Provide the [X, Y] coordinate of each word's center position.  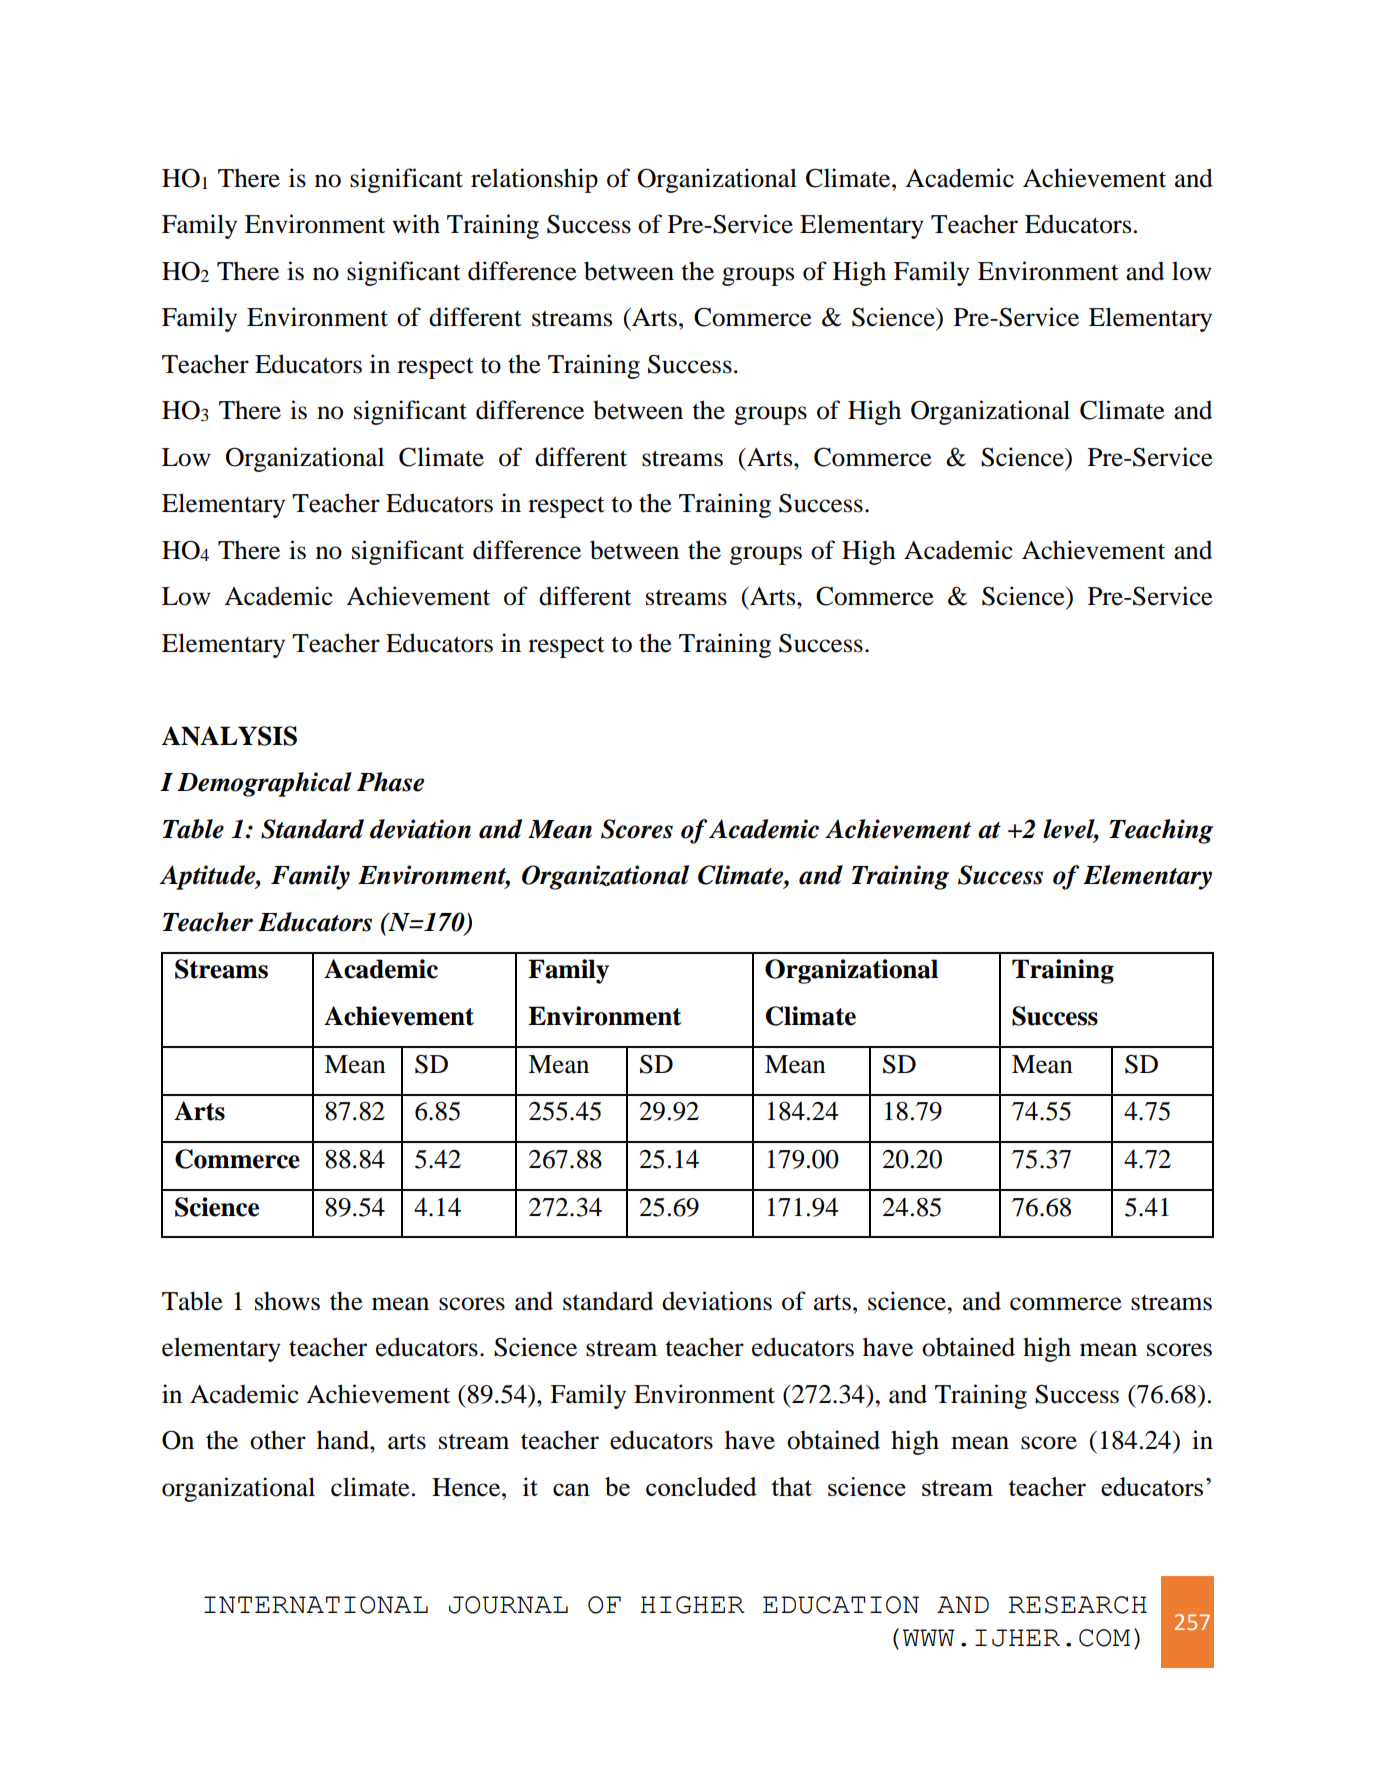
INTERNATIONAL [316, 1605]
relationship [534, 180]
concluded [701, 1486]
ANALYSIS [229, 736]
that [791, 1486]
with [416, 224]
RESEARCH [1078, 1605]
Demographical [264, 784]
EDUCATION [841, 1605]
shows [287, 1301]
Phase [390, 782]
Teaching [1161, 831]
